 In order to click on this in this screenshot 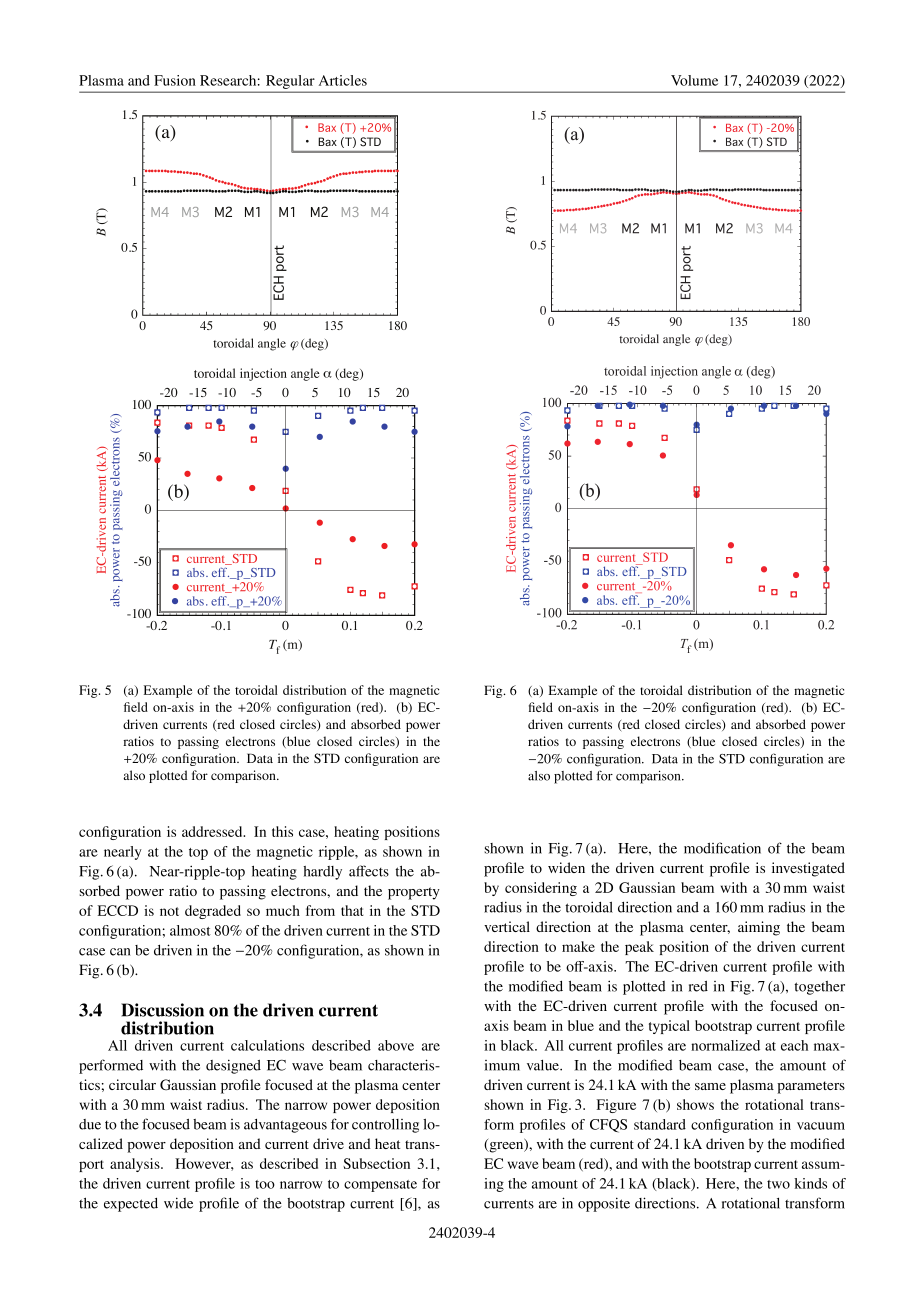, I will do `click(282, 831)`.
